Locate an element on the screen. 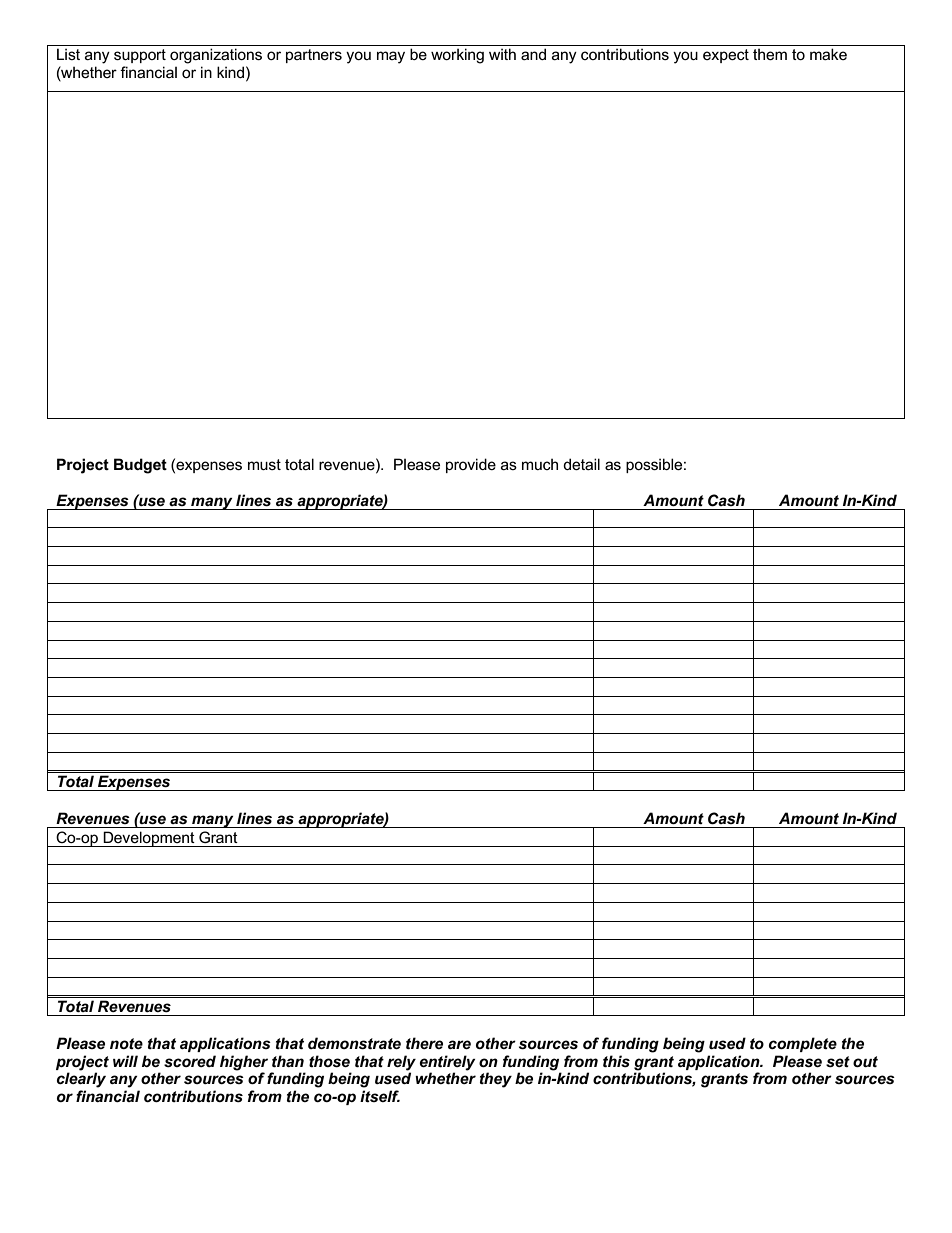  working is located at coordinates (457, 56).
